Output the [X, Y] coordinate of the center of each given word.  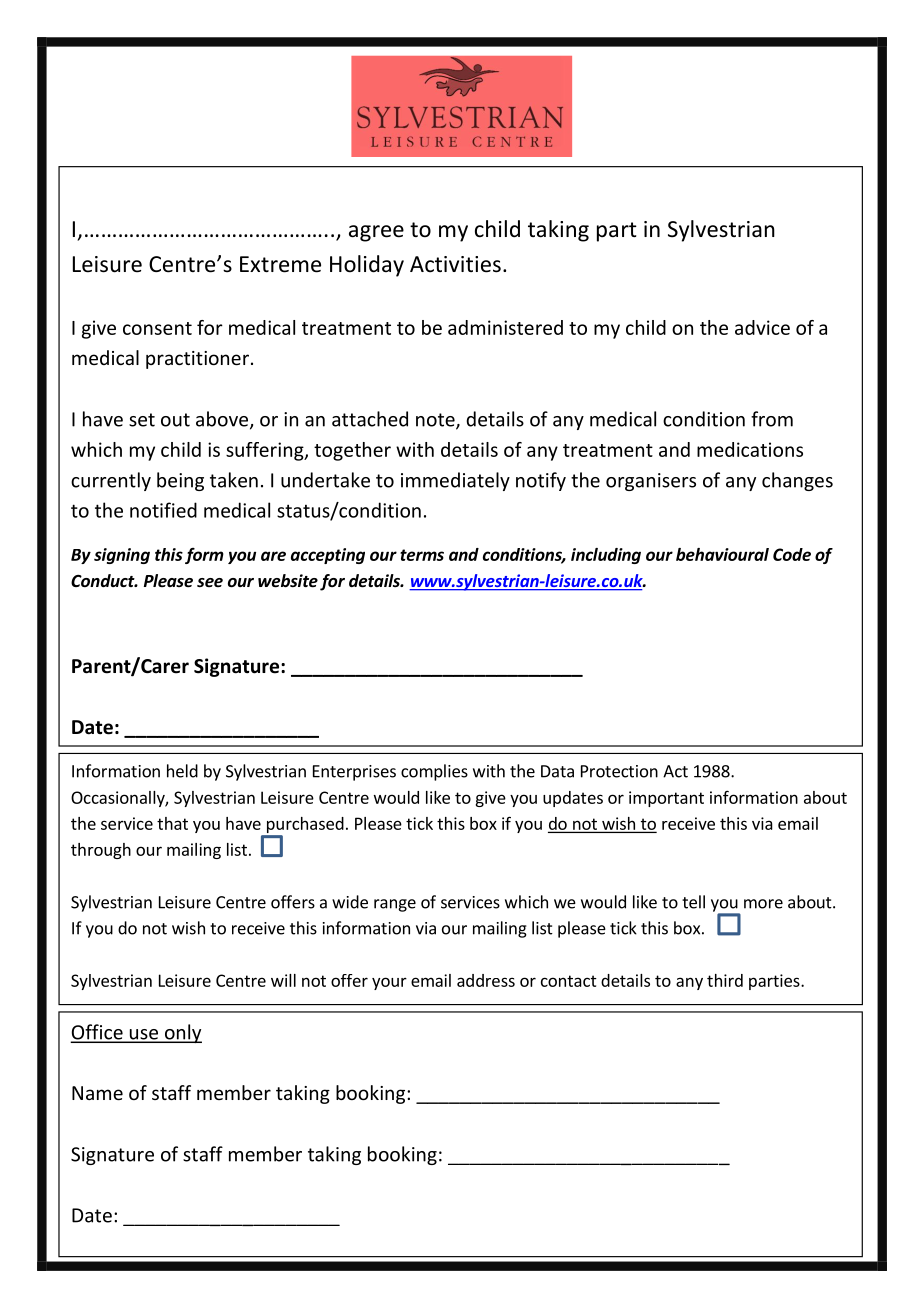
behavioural [722, 554]
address [486, 980]
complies [434, 772]
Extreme [280, 264]
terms [422, 555]
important [666, 799]
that [172, 823]
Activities [455, 264]
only [182, 1033]
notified [163, 510]
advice [762, 327]
